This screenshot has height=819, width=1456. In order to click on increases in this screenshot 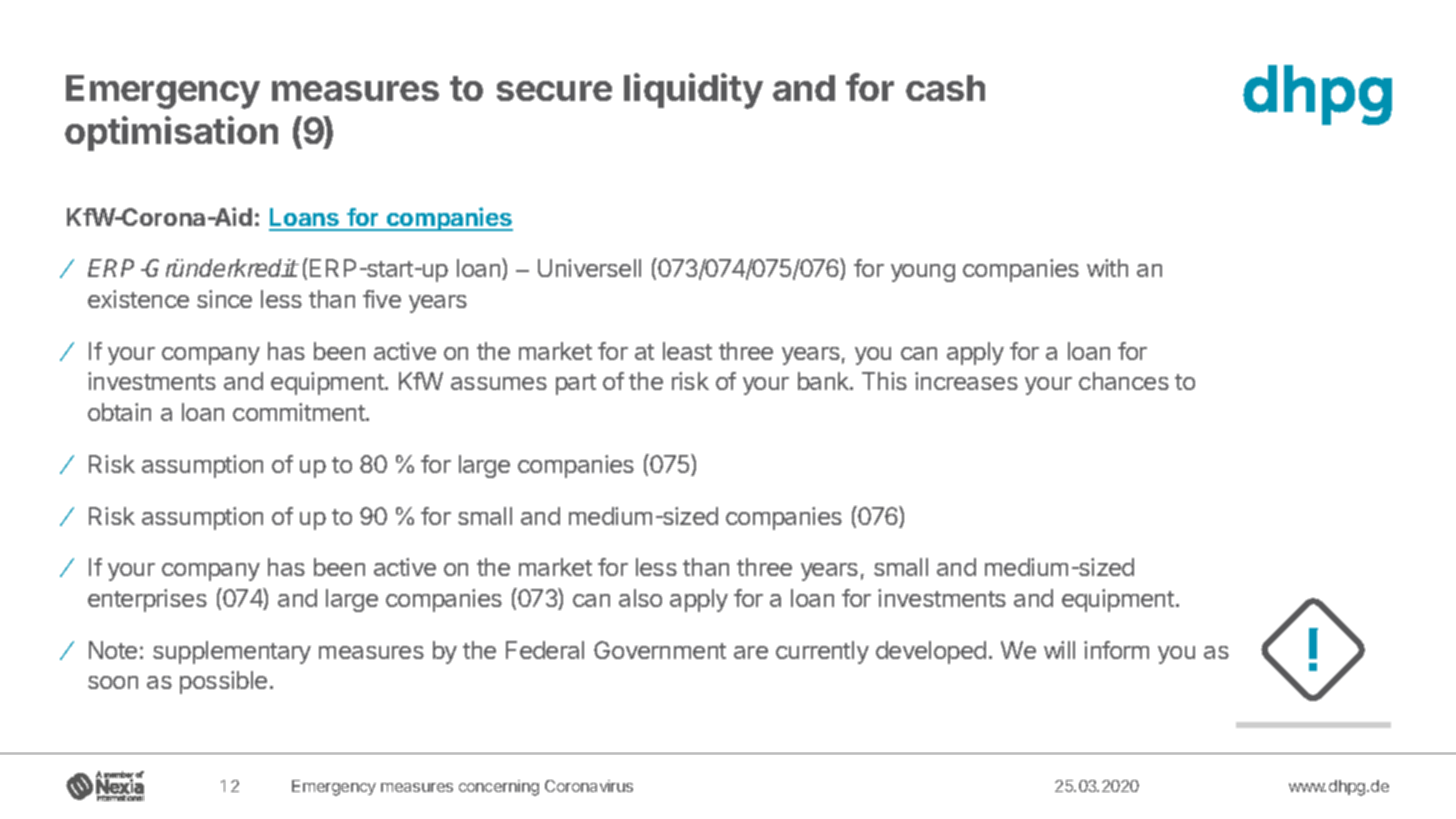, I will do `click(966, 381)`.
